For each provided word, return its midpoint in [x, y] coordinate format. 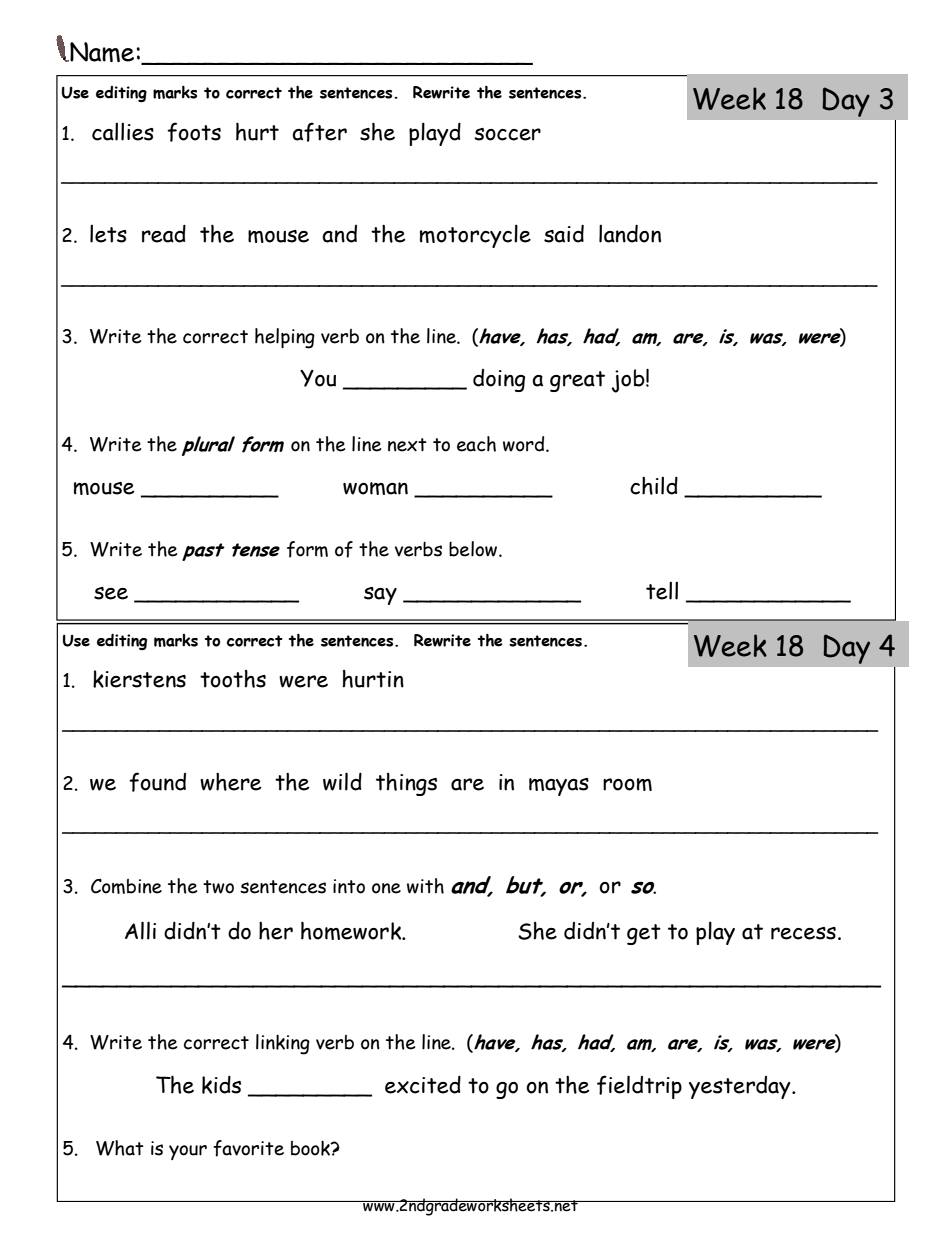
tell [662, 591]
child [654, 485]
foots [194, 132]
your [188, 1152]
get [644, 934]
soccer [507, 134]
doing [499, 380]
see [111, 593]
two [218, 887]
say [380, 596]
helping [285, 338]
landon [630, 233]
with [425, 886]
